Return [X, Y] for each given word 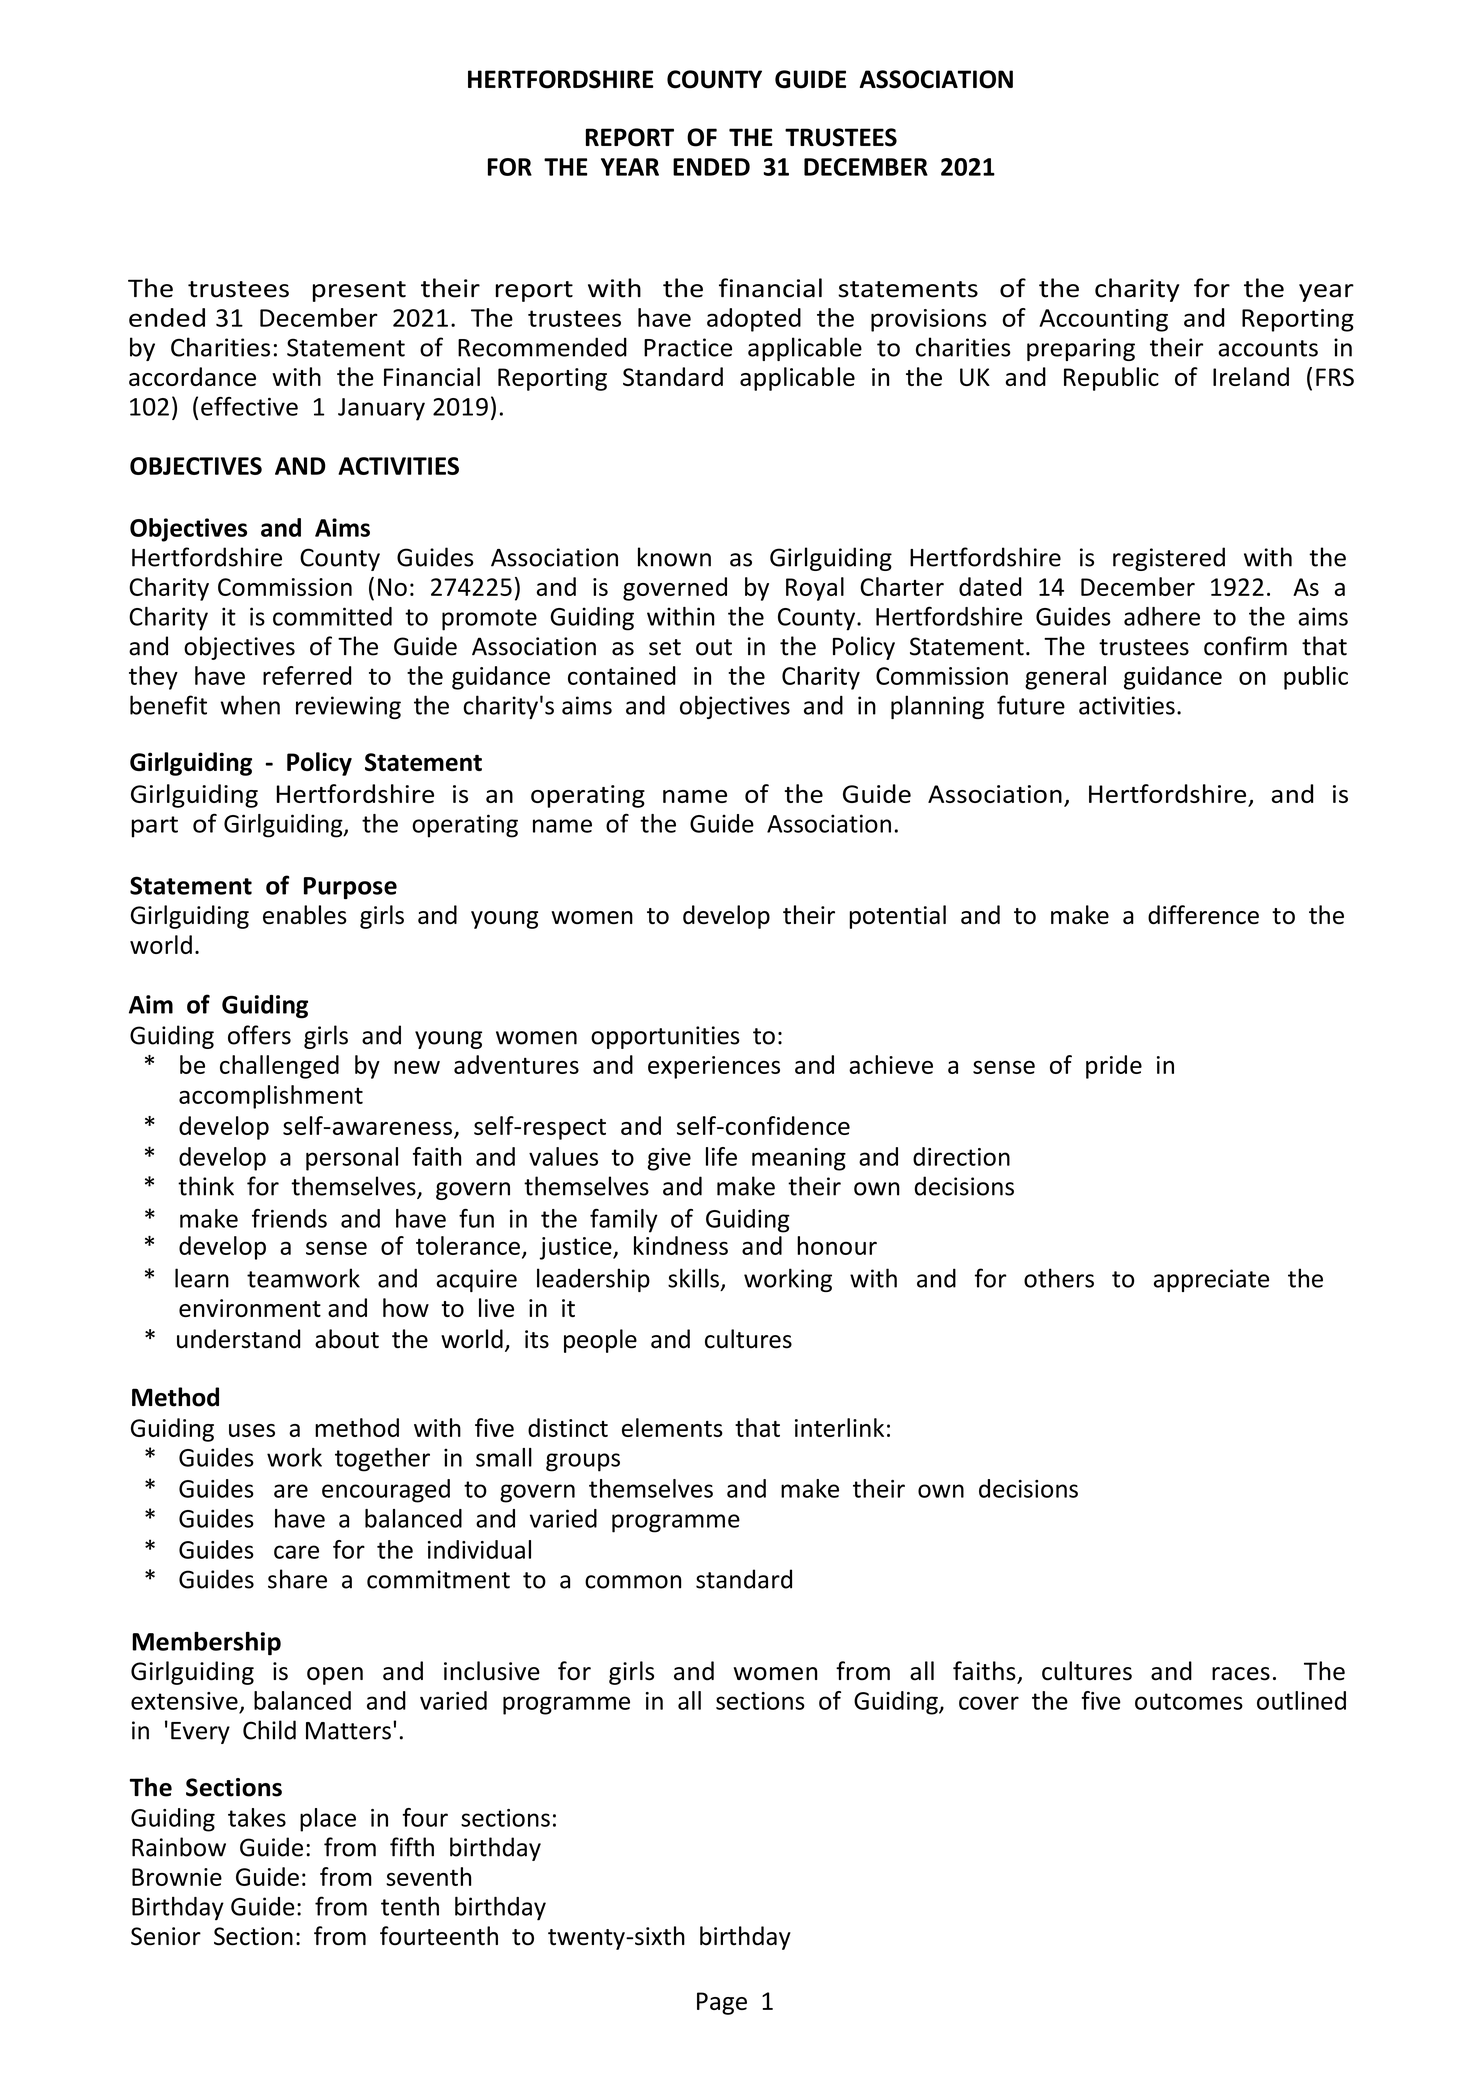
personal [352, 1159]
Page [722, 2003]
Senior [166, 1936]
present [359, 291]
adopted [754, 320]
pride [1114, 1067]
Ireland [1251, 376]
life [721, 1156]
